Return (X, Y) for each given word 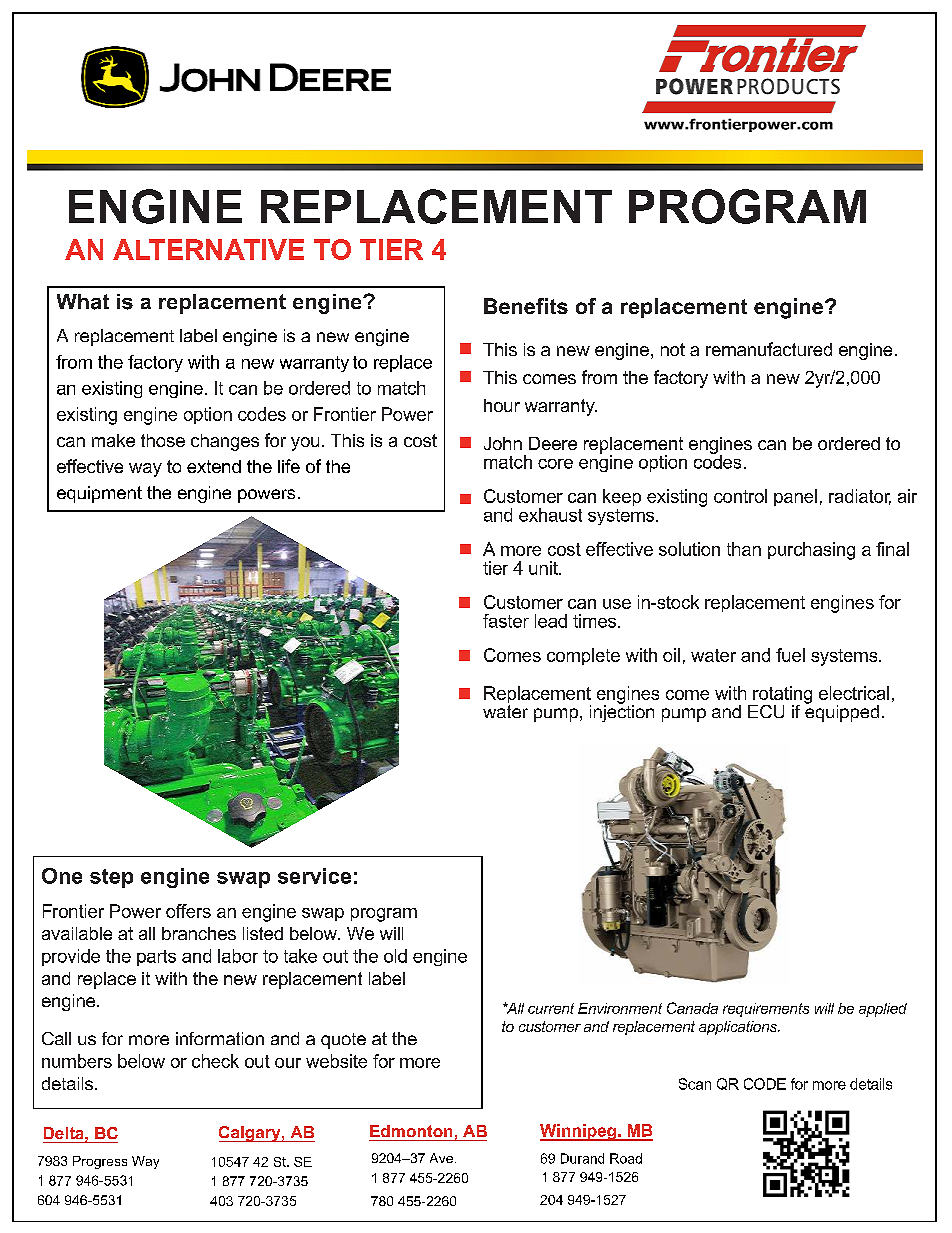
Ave (441, 1158)
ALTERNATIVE (208, 249)
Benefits (526, 306)
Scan (695, 1084)
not (673, 349)
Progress (100, 1162)
